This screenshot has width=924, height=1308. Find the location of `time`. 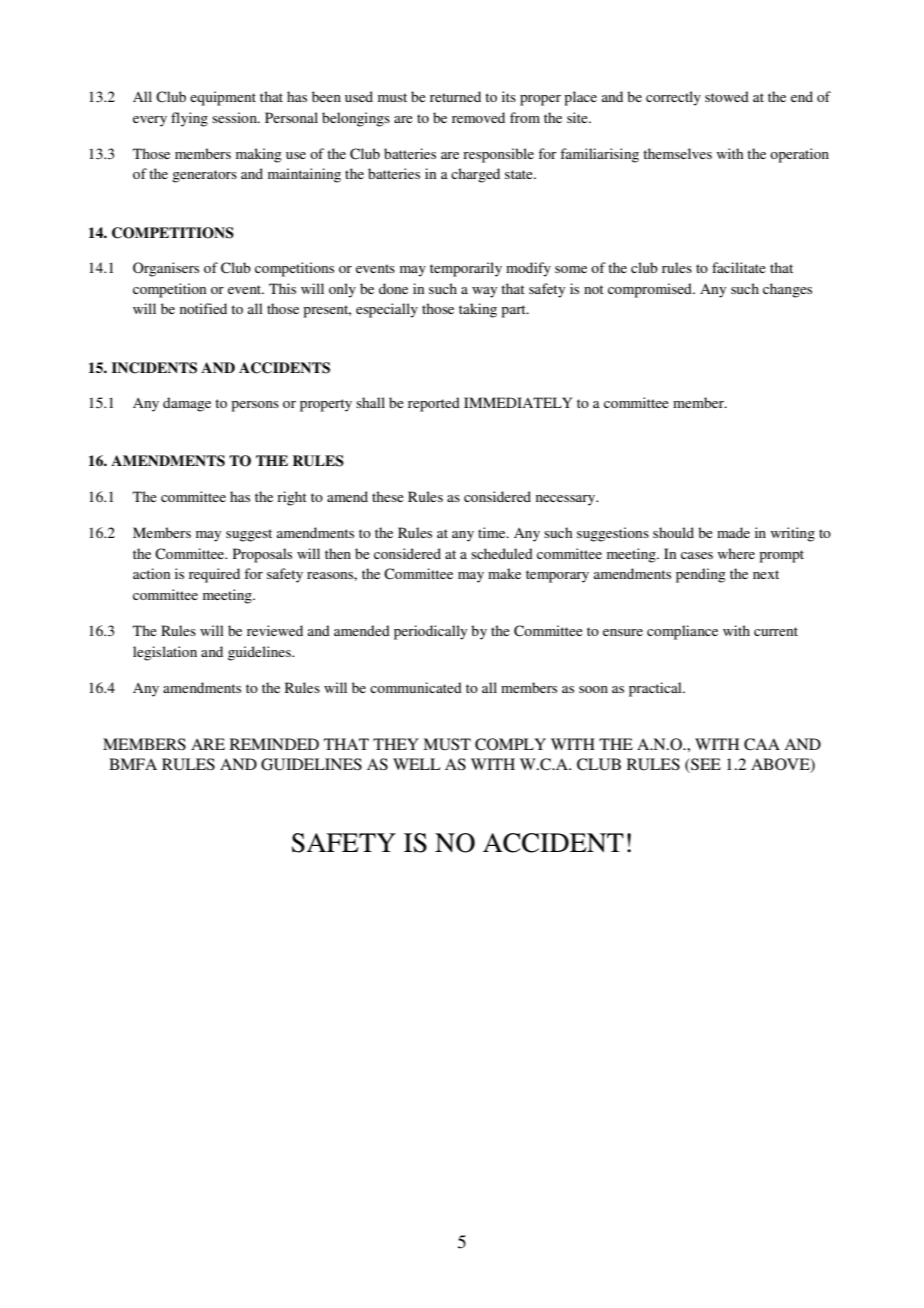

time is located at coordinates (493, 532).
